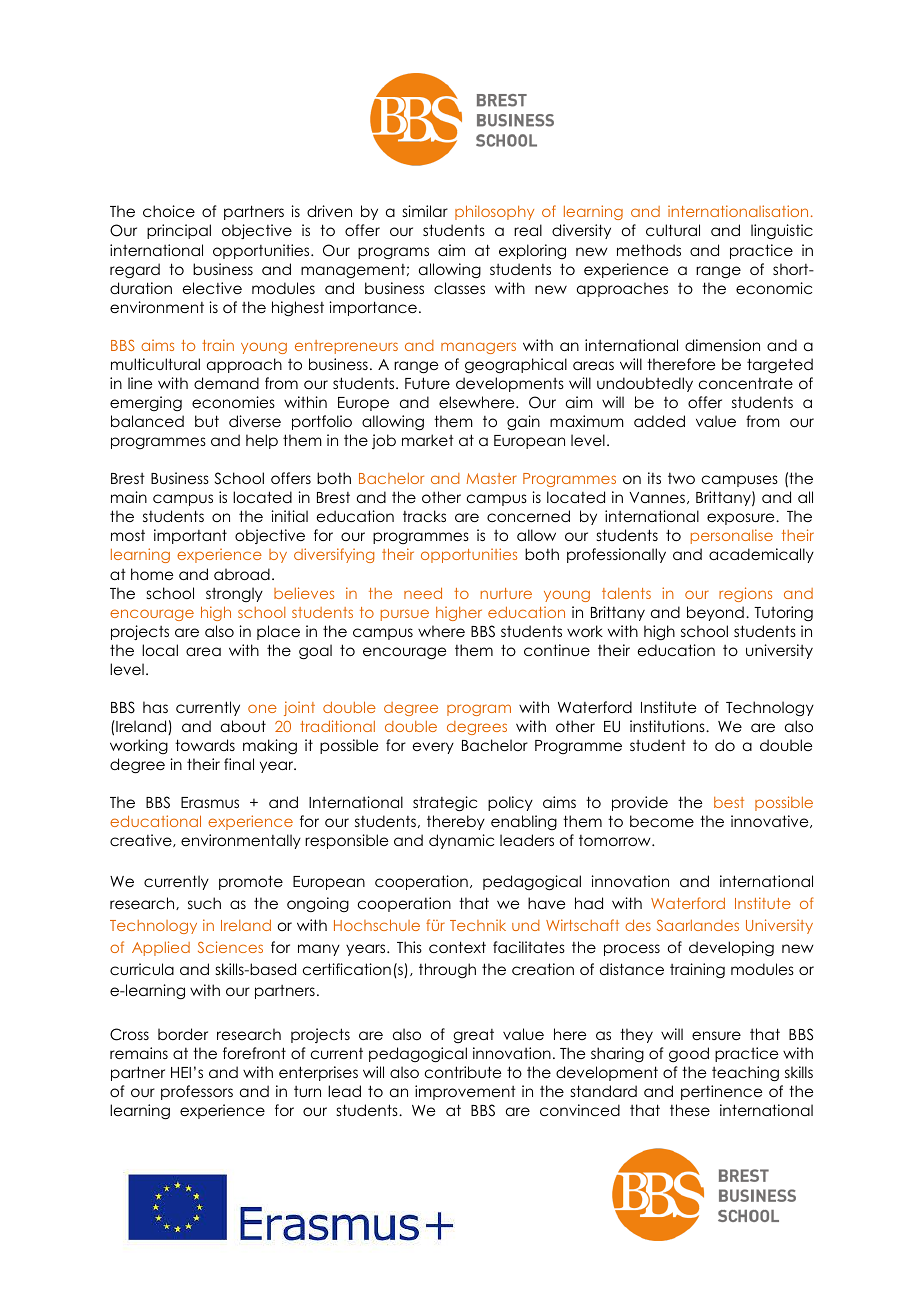 This screenshot has width=924, height=1308. What do you see at coordinates (425, 211) in the screenshot?
I see `similar` at bounding box center [425, 211].
